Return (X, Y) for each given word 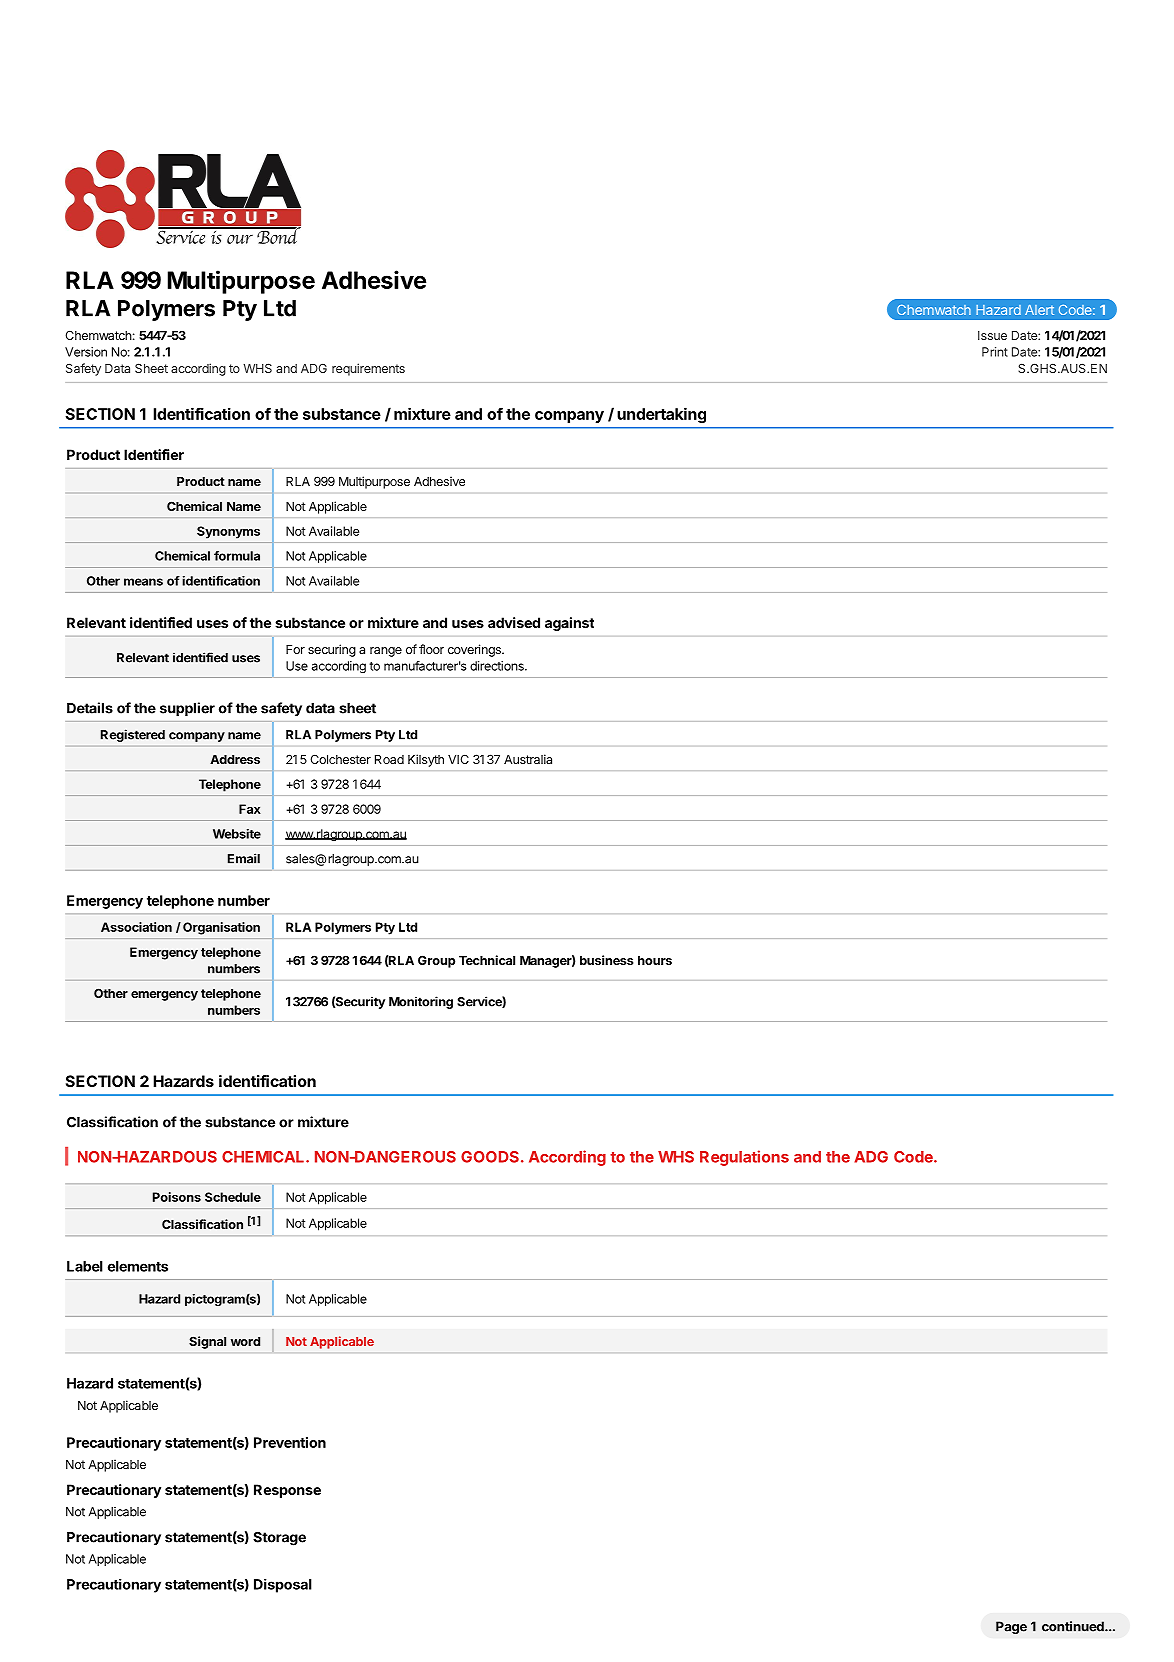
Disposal (283, 1586)
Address (235, 759)
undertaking (661, 415)
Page (1011, 1627)
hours (655, 960)
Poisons (177, 1197)
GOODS (490, 1157)
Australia (528, 759)
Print (995, 352)
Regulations (744, 1158)
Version (86, 352)
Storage (279, 1539)
